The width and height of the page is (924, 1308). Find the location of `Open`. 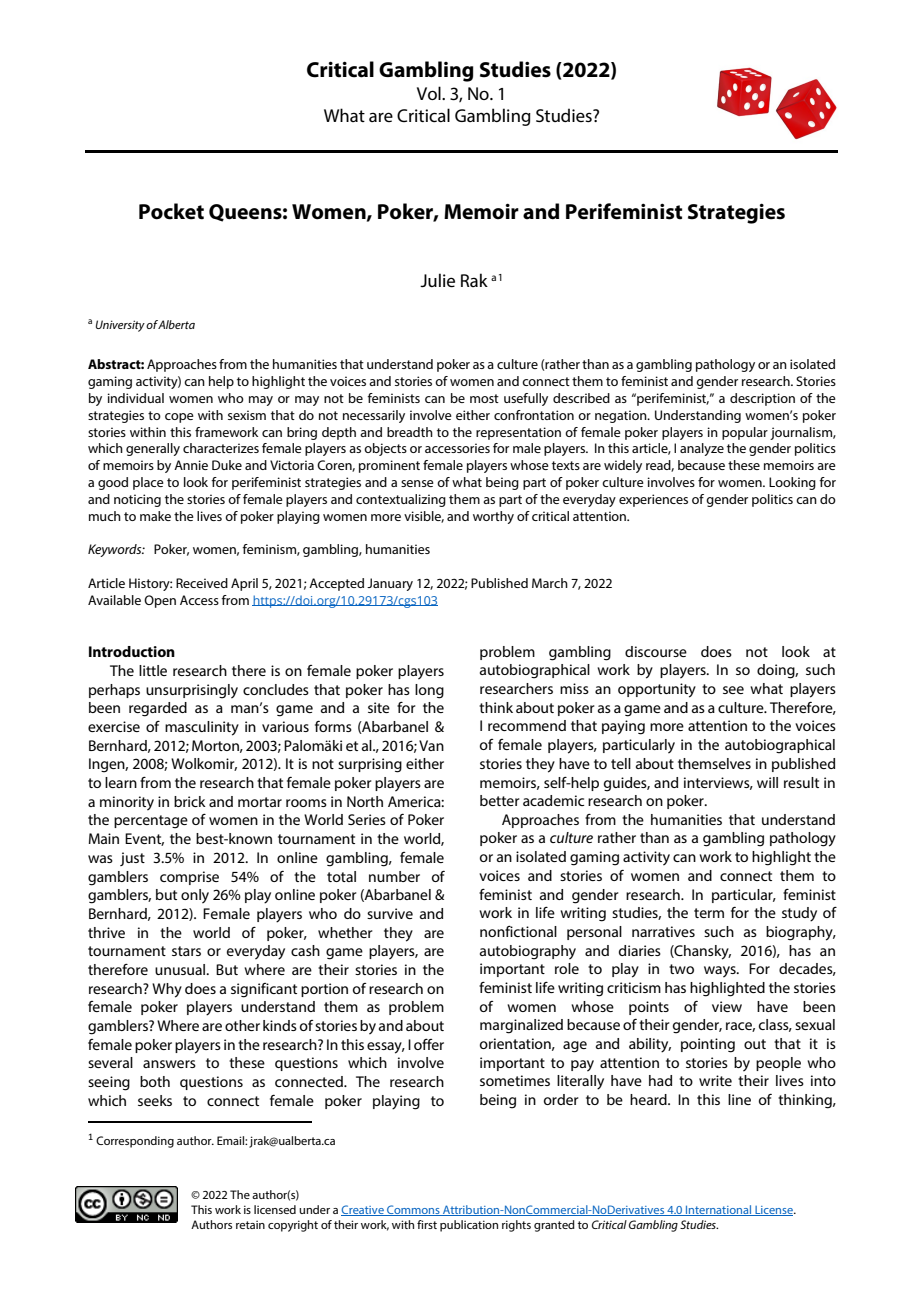

Open is located at coordinates (160, 601).
